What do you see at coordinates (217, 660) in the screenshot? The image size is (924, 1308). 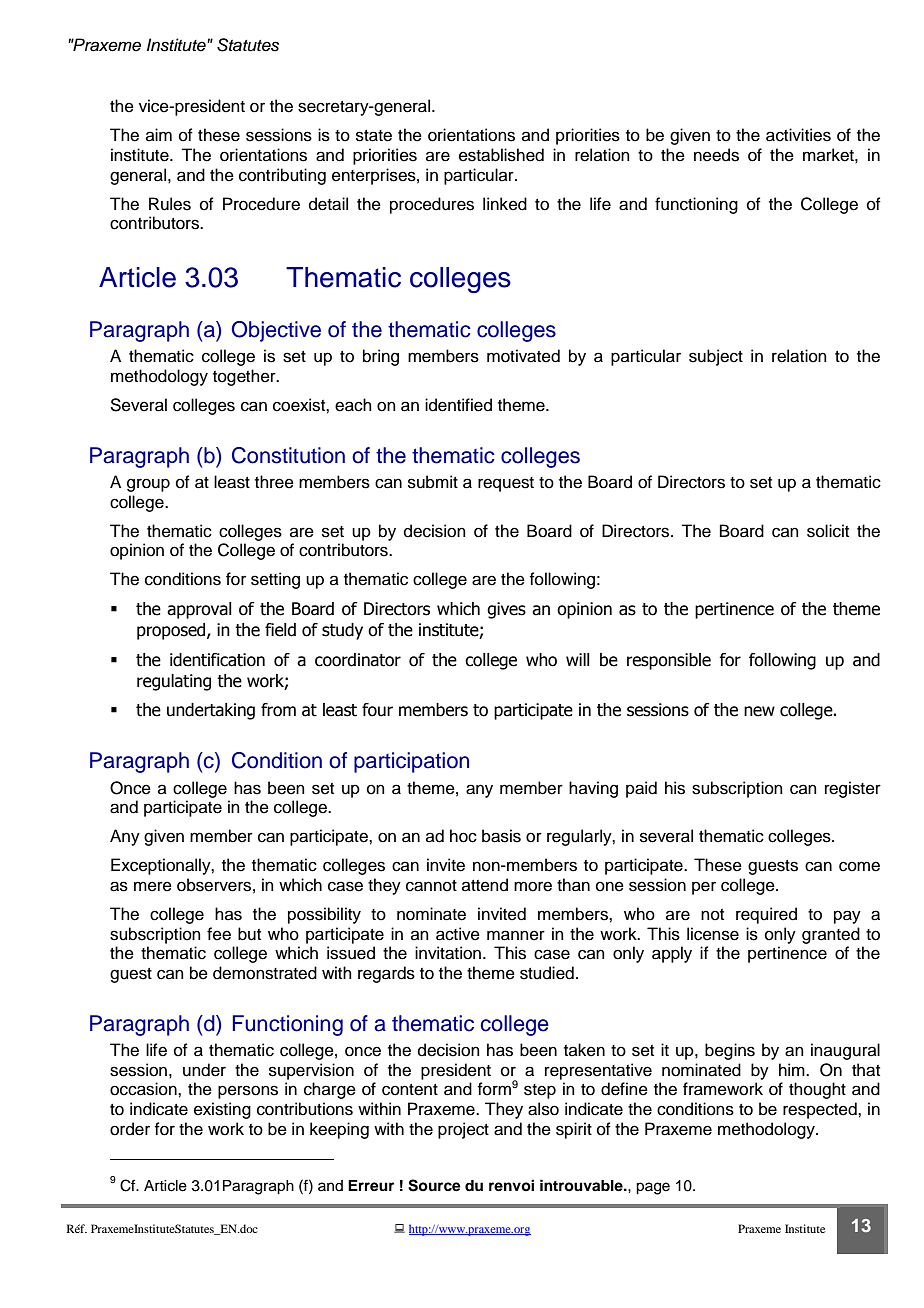 I see `identification` at bounding box center [217, 660].
